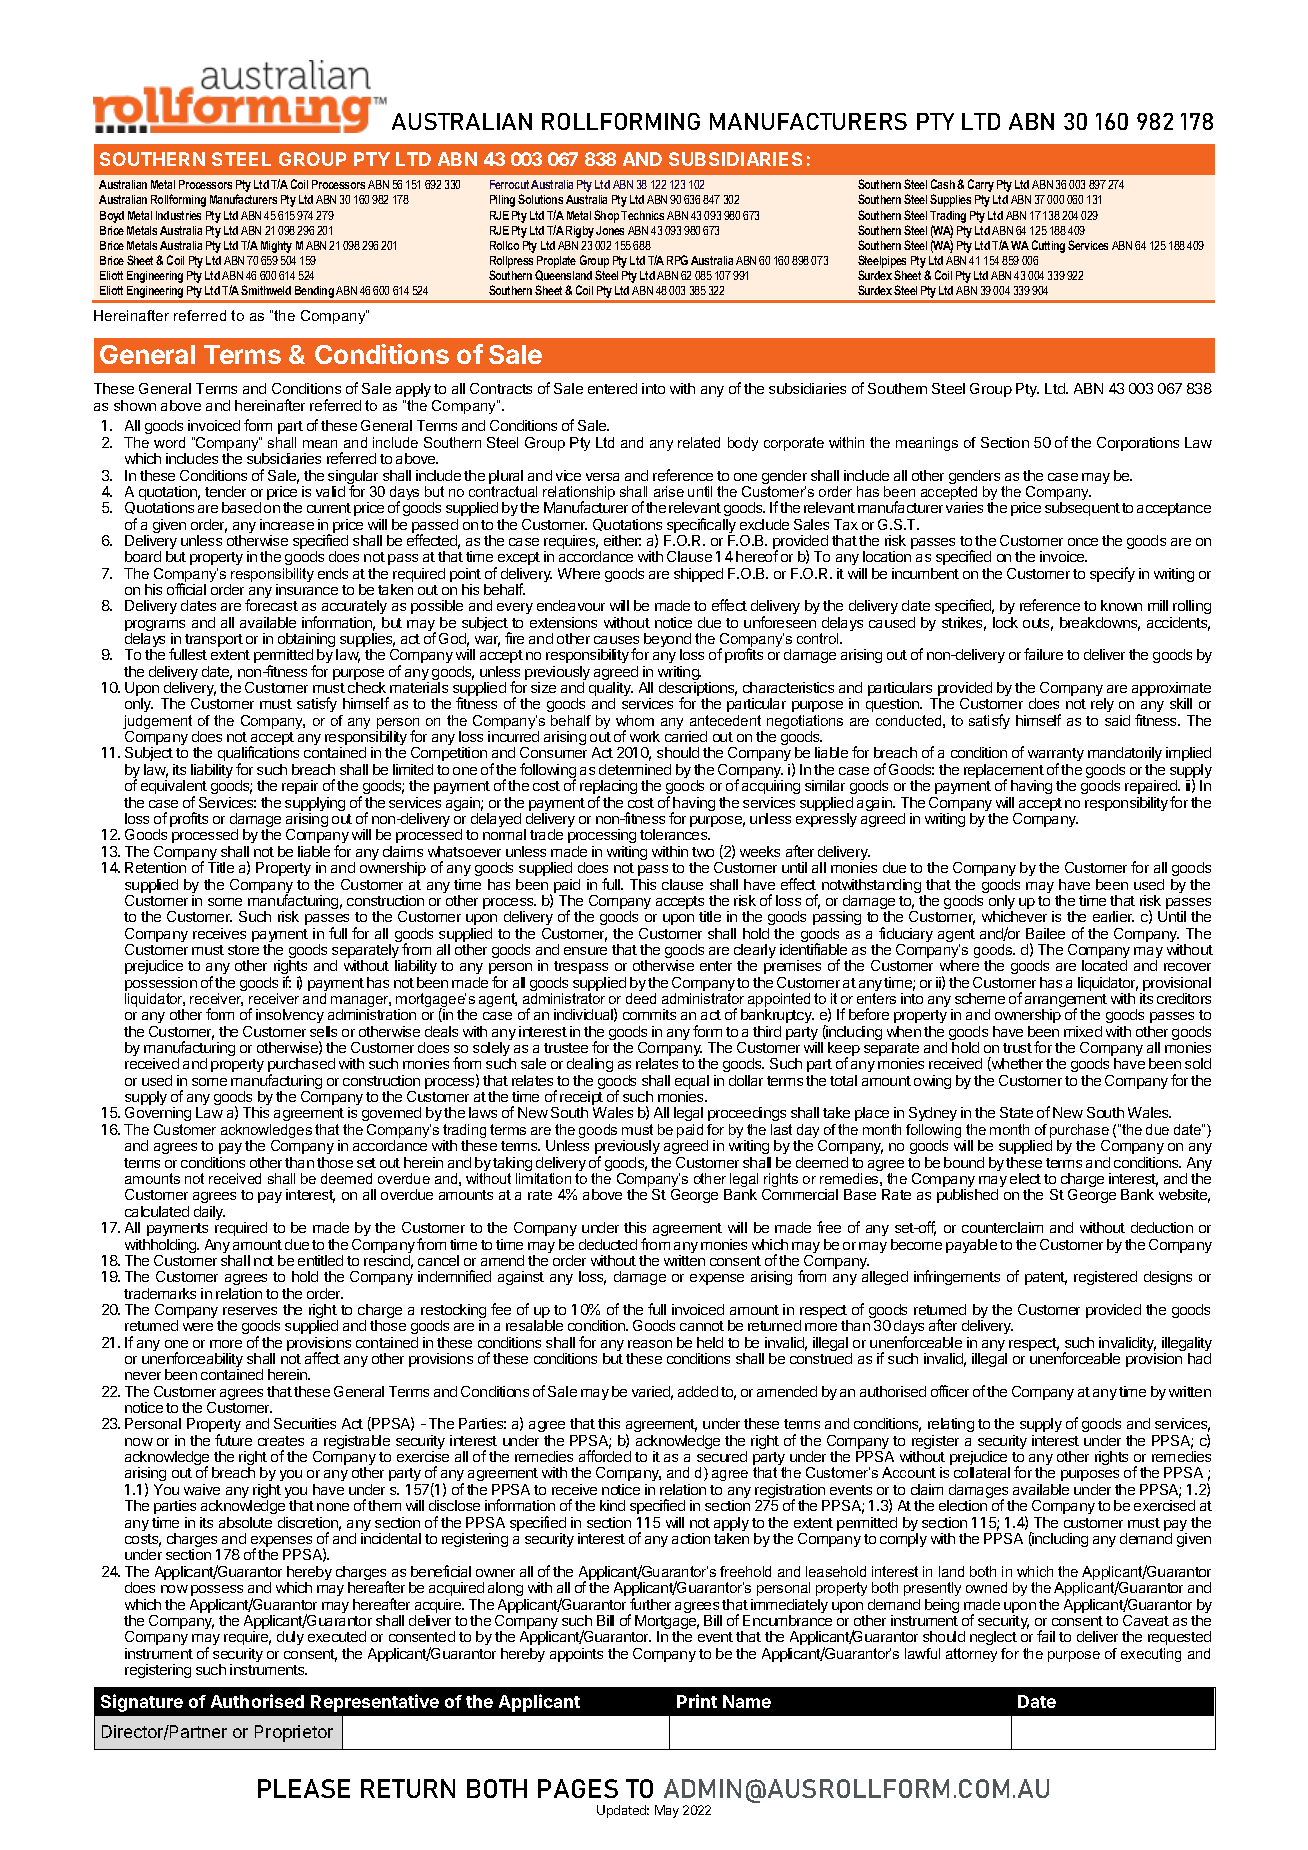 The height and width of the screenshot is (1850, 1308). I want to click on executing, so click(1151, 1655).
